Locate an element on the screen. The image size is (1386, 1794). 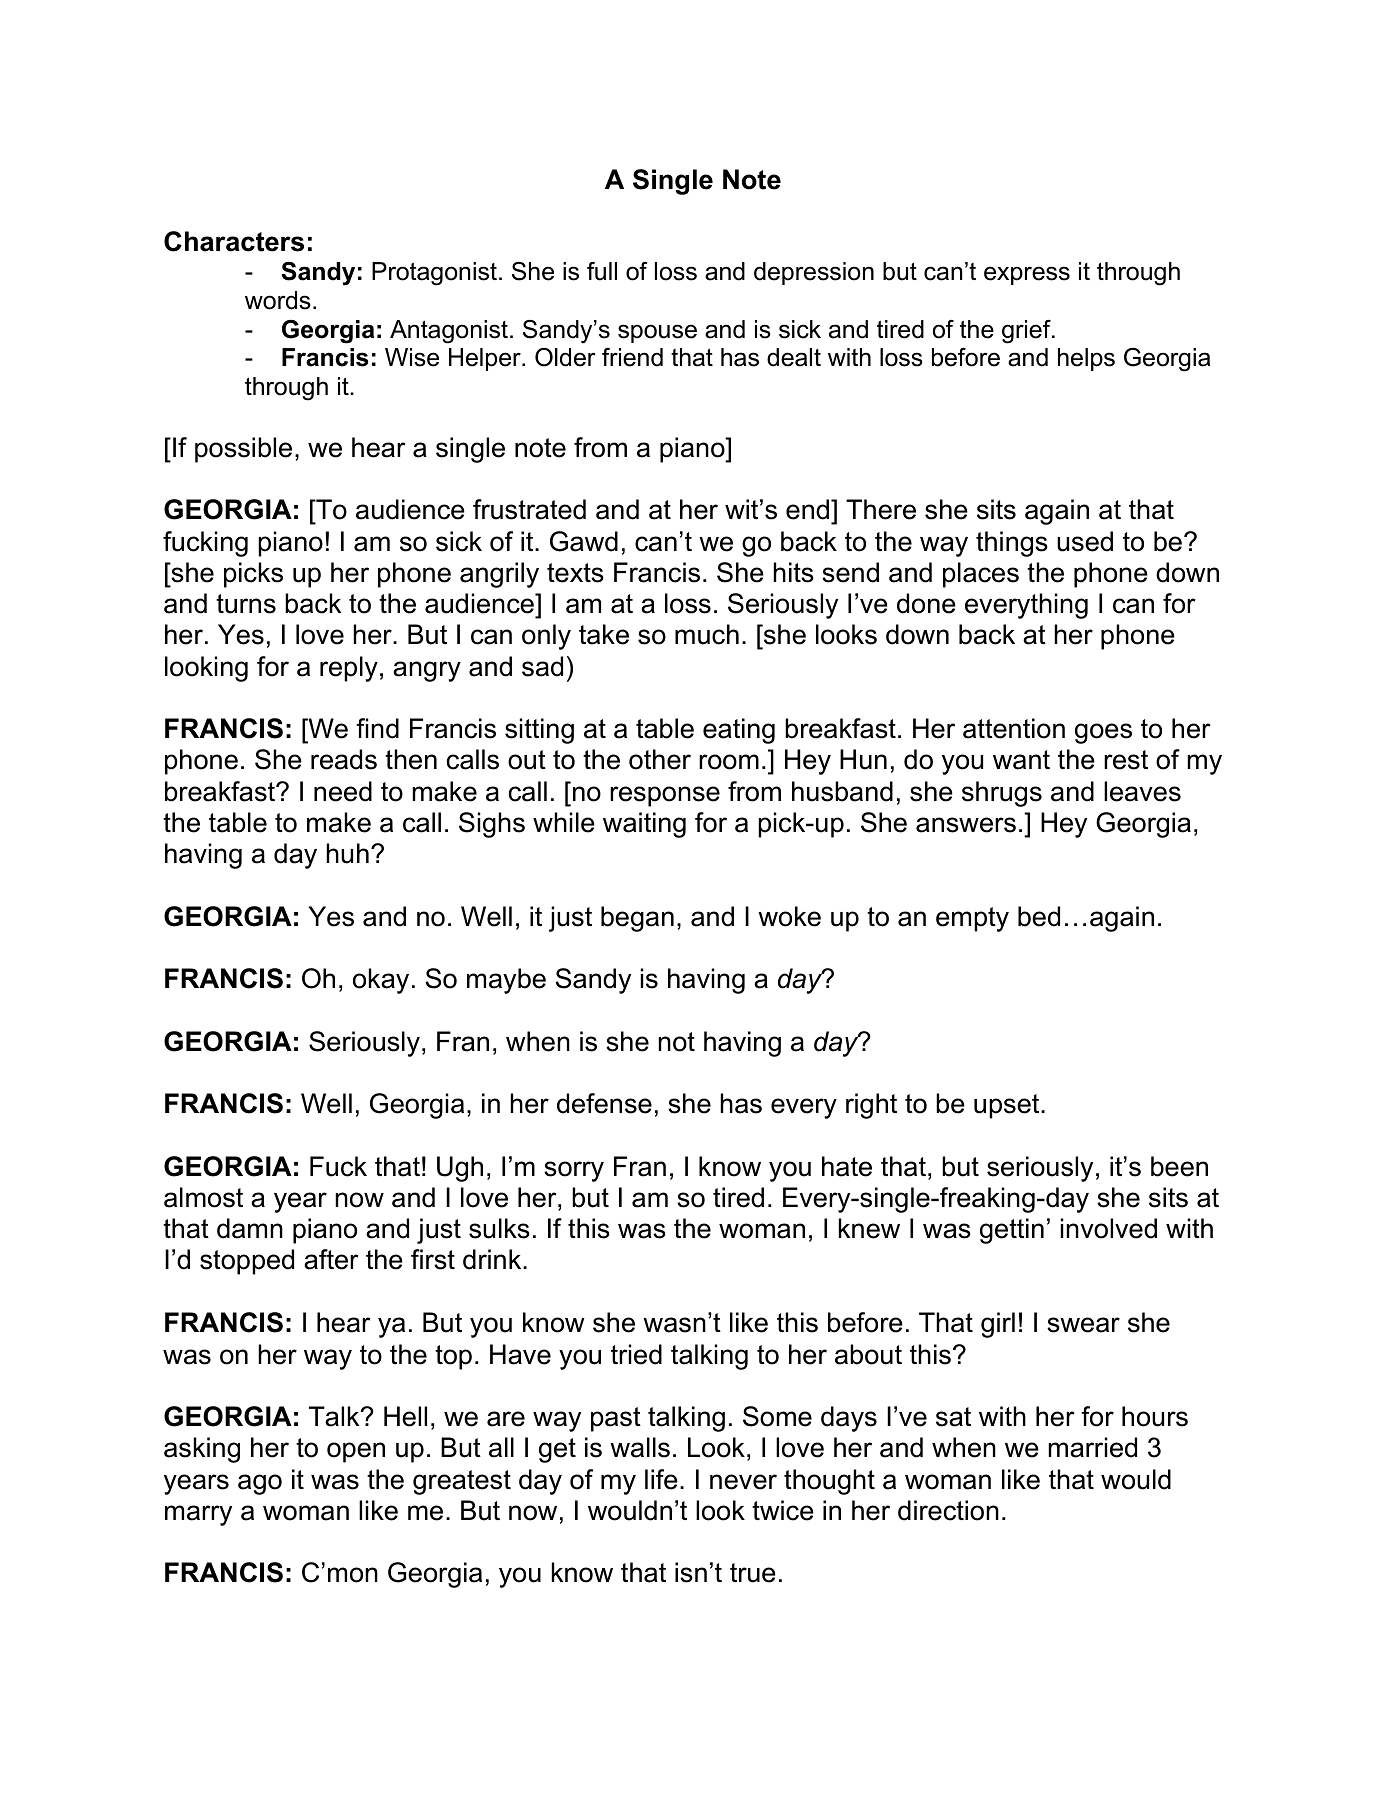
tried is located at coordinates (636, 1354).
